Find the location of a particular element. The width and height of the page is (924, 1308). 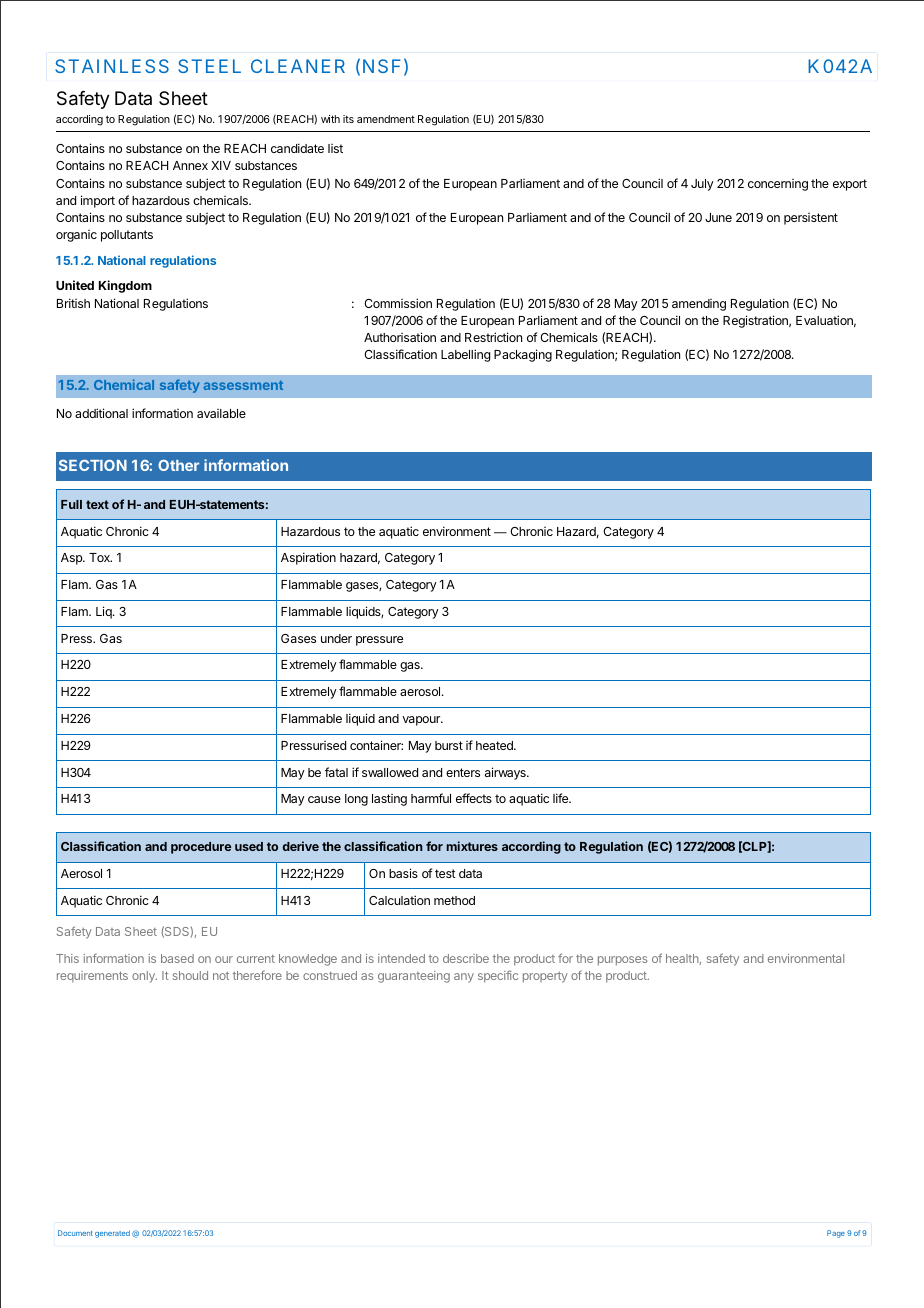

Labelling is located at coordinates (465, 355).
